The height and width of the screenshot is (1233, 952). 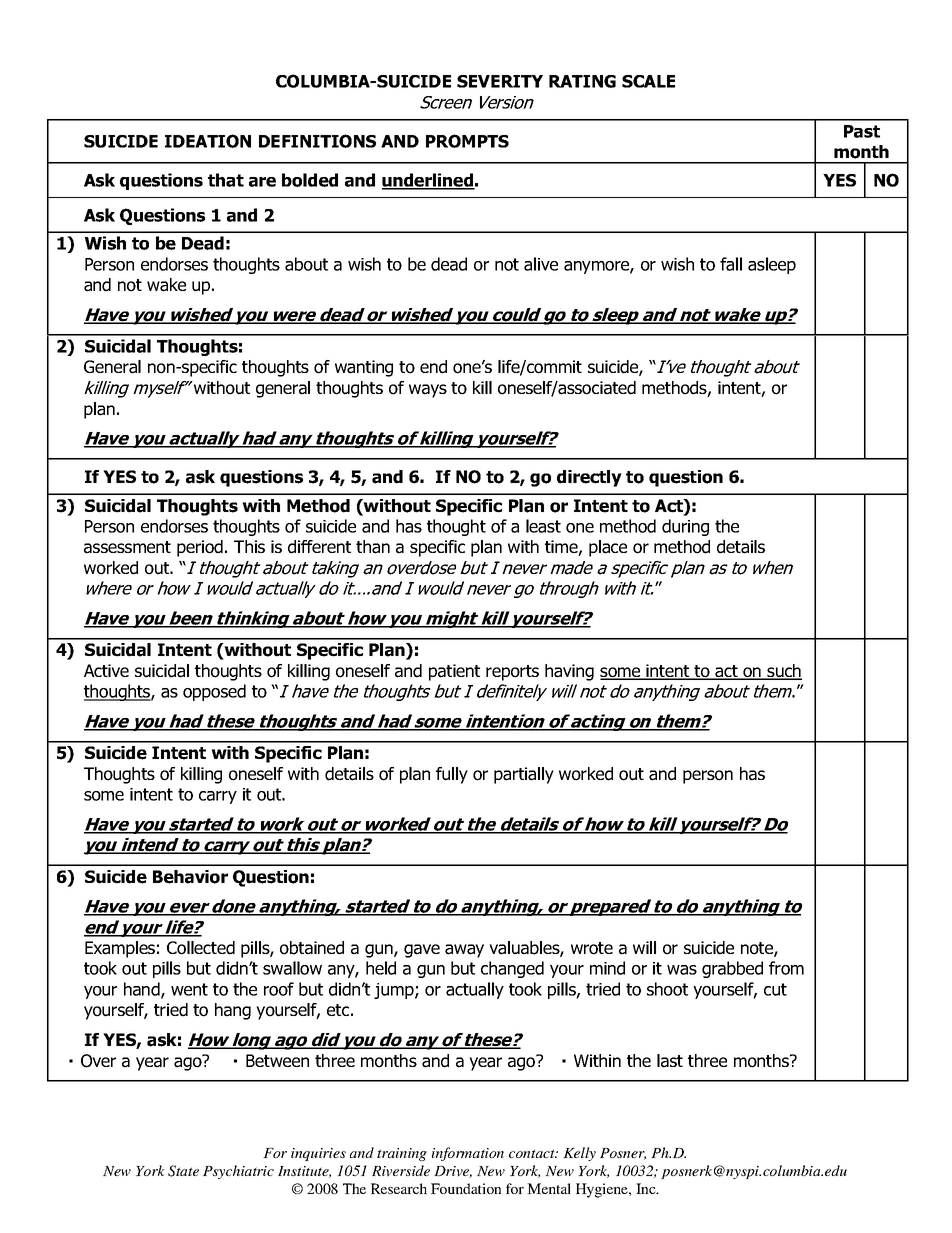 I want to click on PROMPTS, so click(x=467, y=141).
